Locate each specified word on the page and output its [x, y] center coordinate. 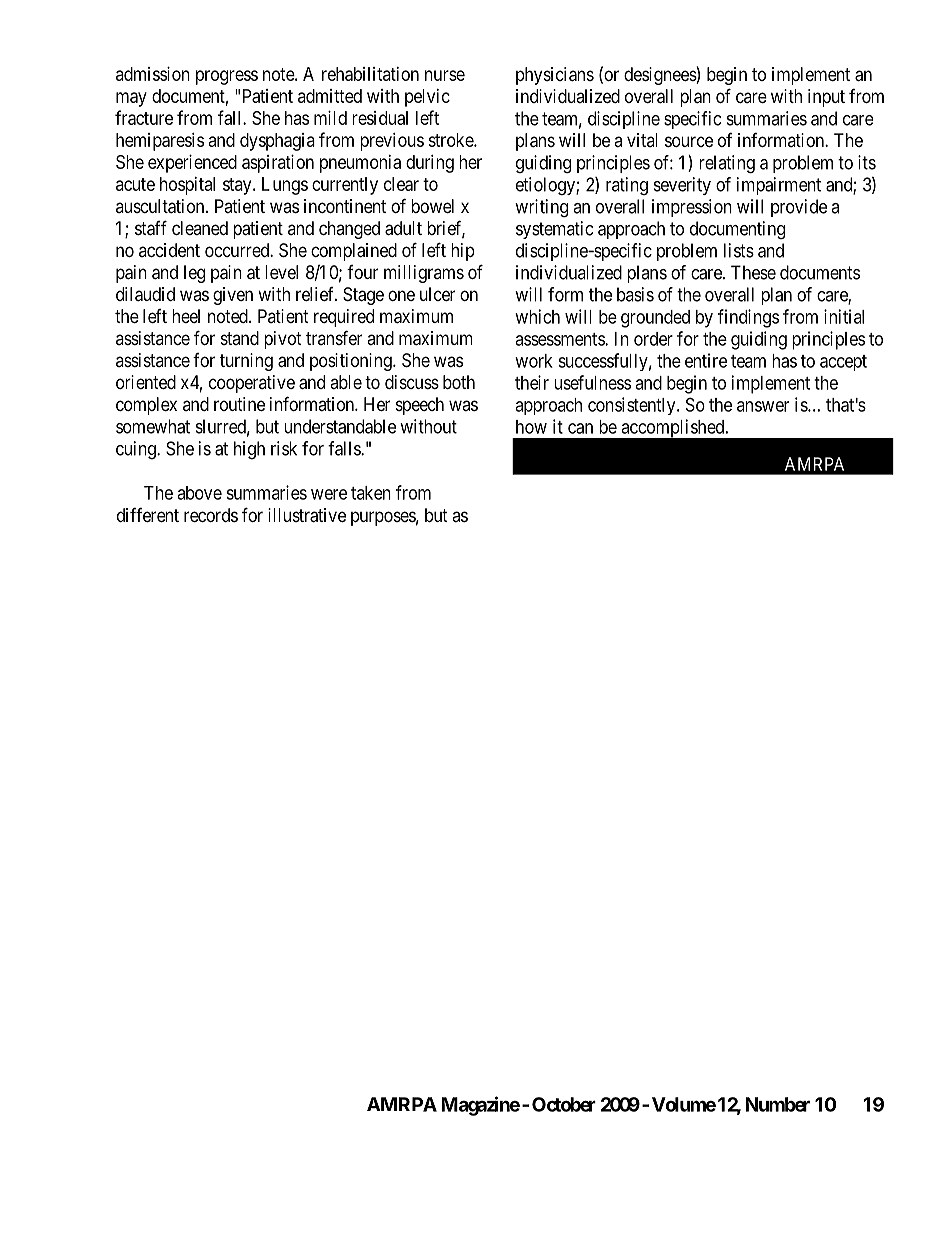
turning [246, 362]
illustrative [307, 515]
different [148, 515]
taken [371, 493]
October [564, 1104]
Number [777, 1104]
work [534, 361]
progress [227, 77]
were [329, 494]
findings [748, 318]
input [826, 98]
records [211, 515]
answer [763, 406]
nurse [445, 75]
